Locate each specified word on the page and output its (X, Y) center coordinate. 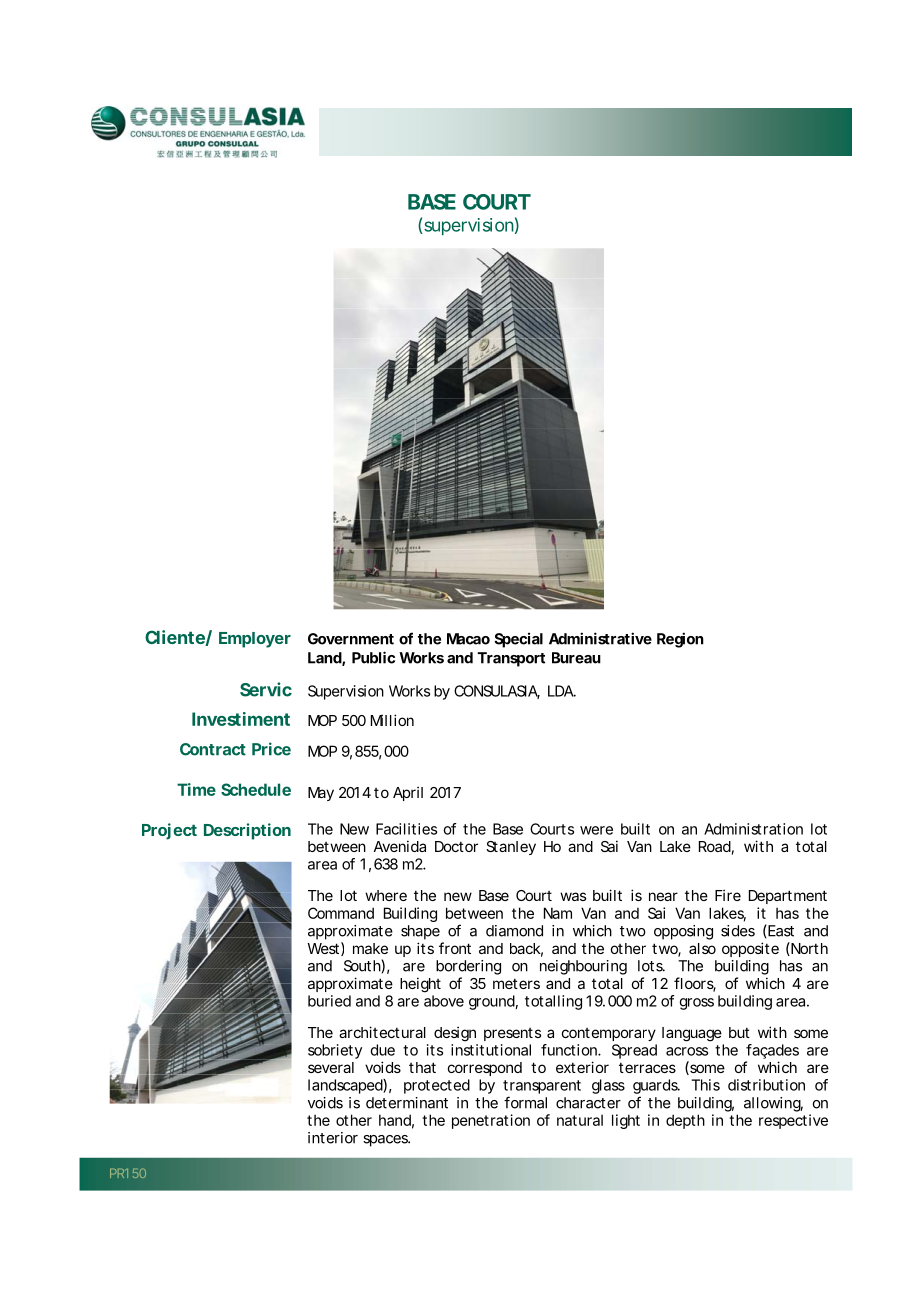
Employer (255, 640)
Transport (511, 659)
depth (685, 1121)
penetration (491, 1121)
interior (333, 1138)
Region (680, 640)
